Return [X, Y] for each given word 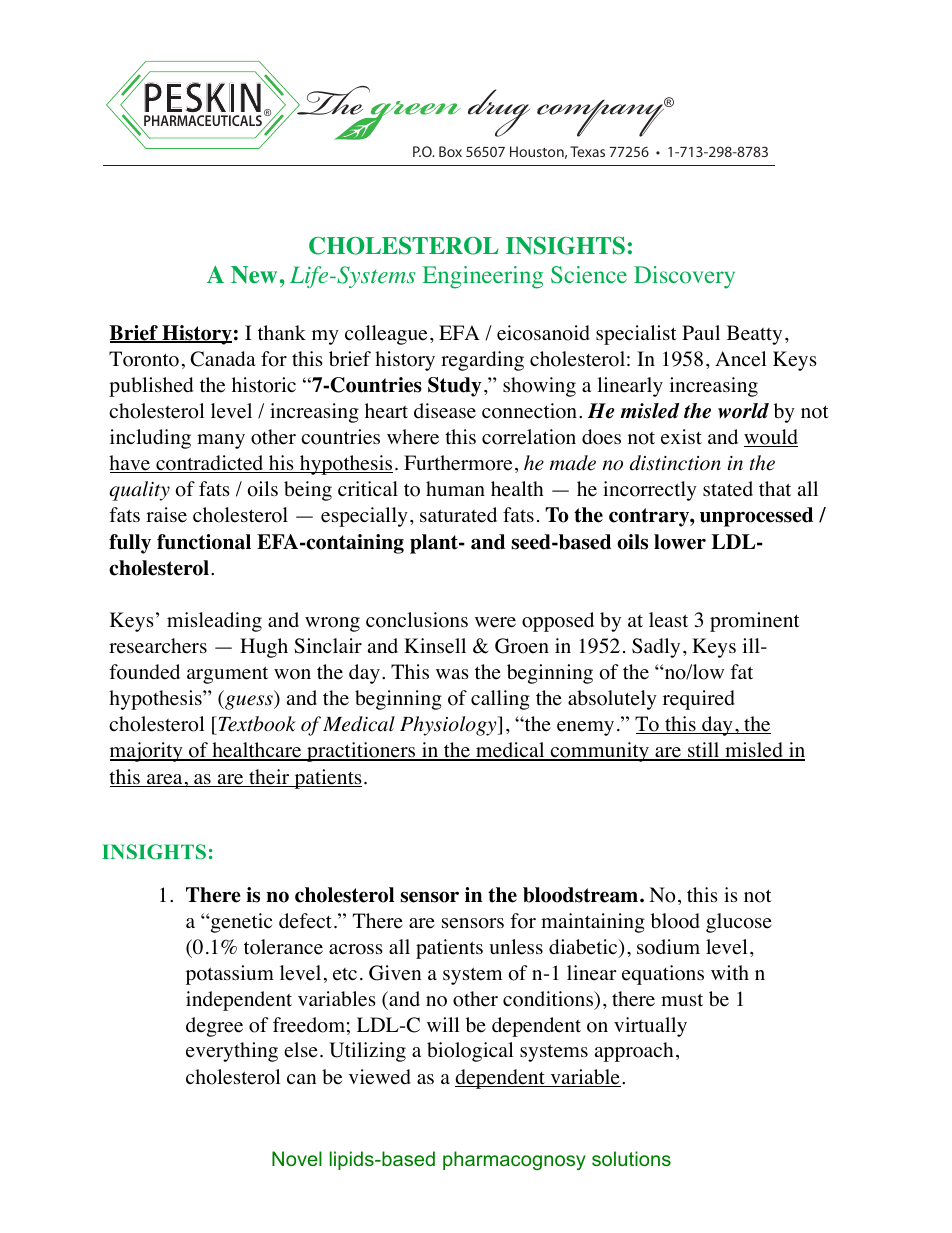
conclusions [417, 620]
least [668, 620]
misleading [214, 622]
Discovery [684, 277]
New [254, 275]
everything [232, 1052]
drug [499, 113]
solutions [631, 1158]
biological [470, 1052]
